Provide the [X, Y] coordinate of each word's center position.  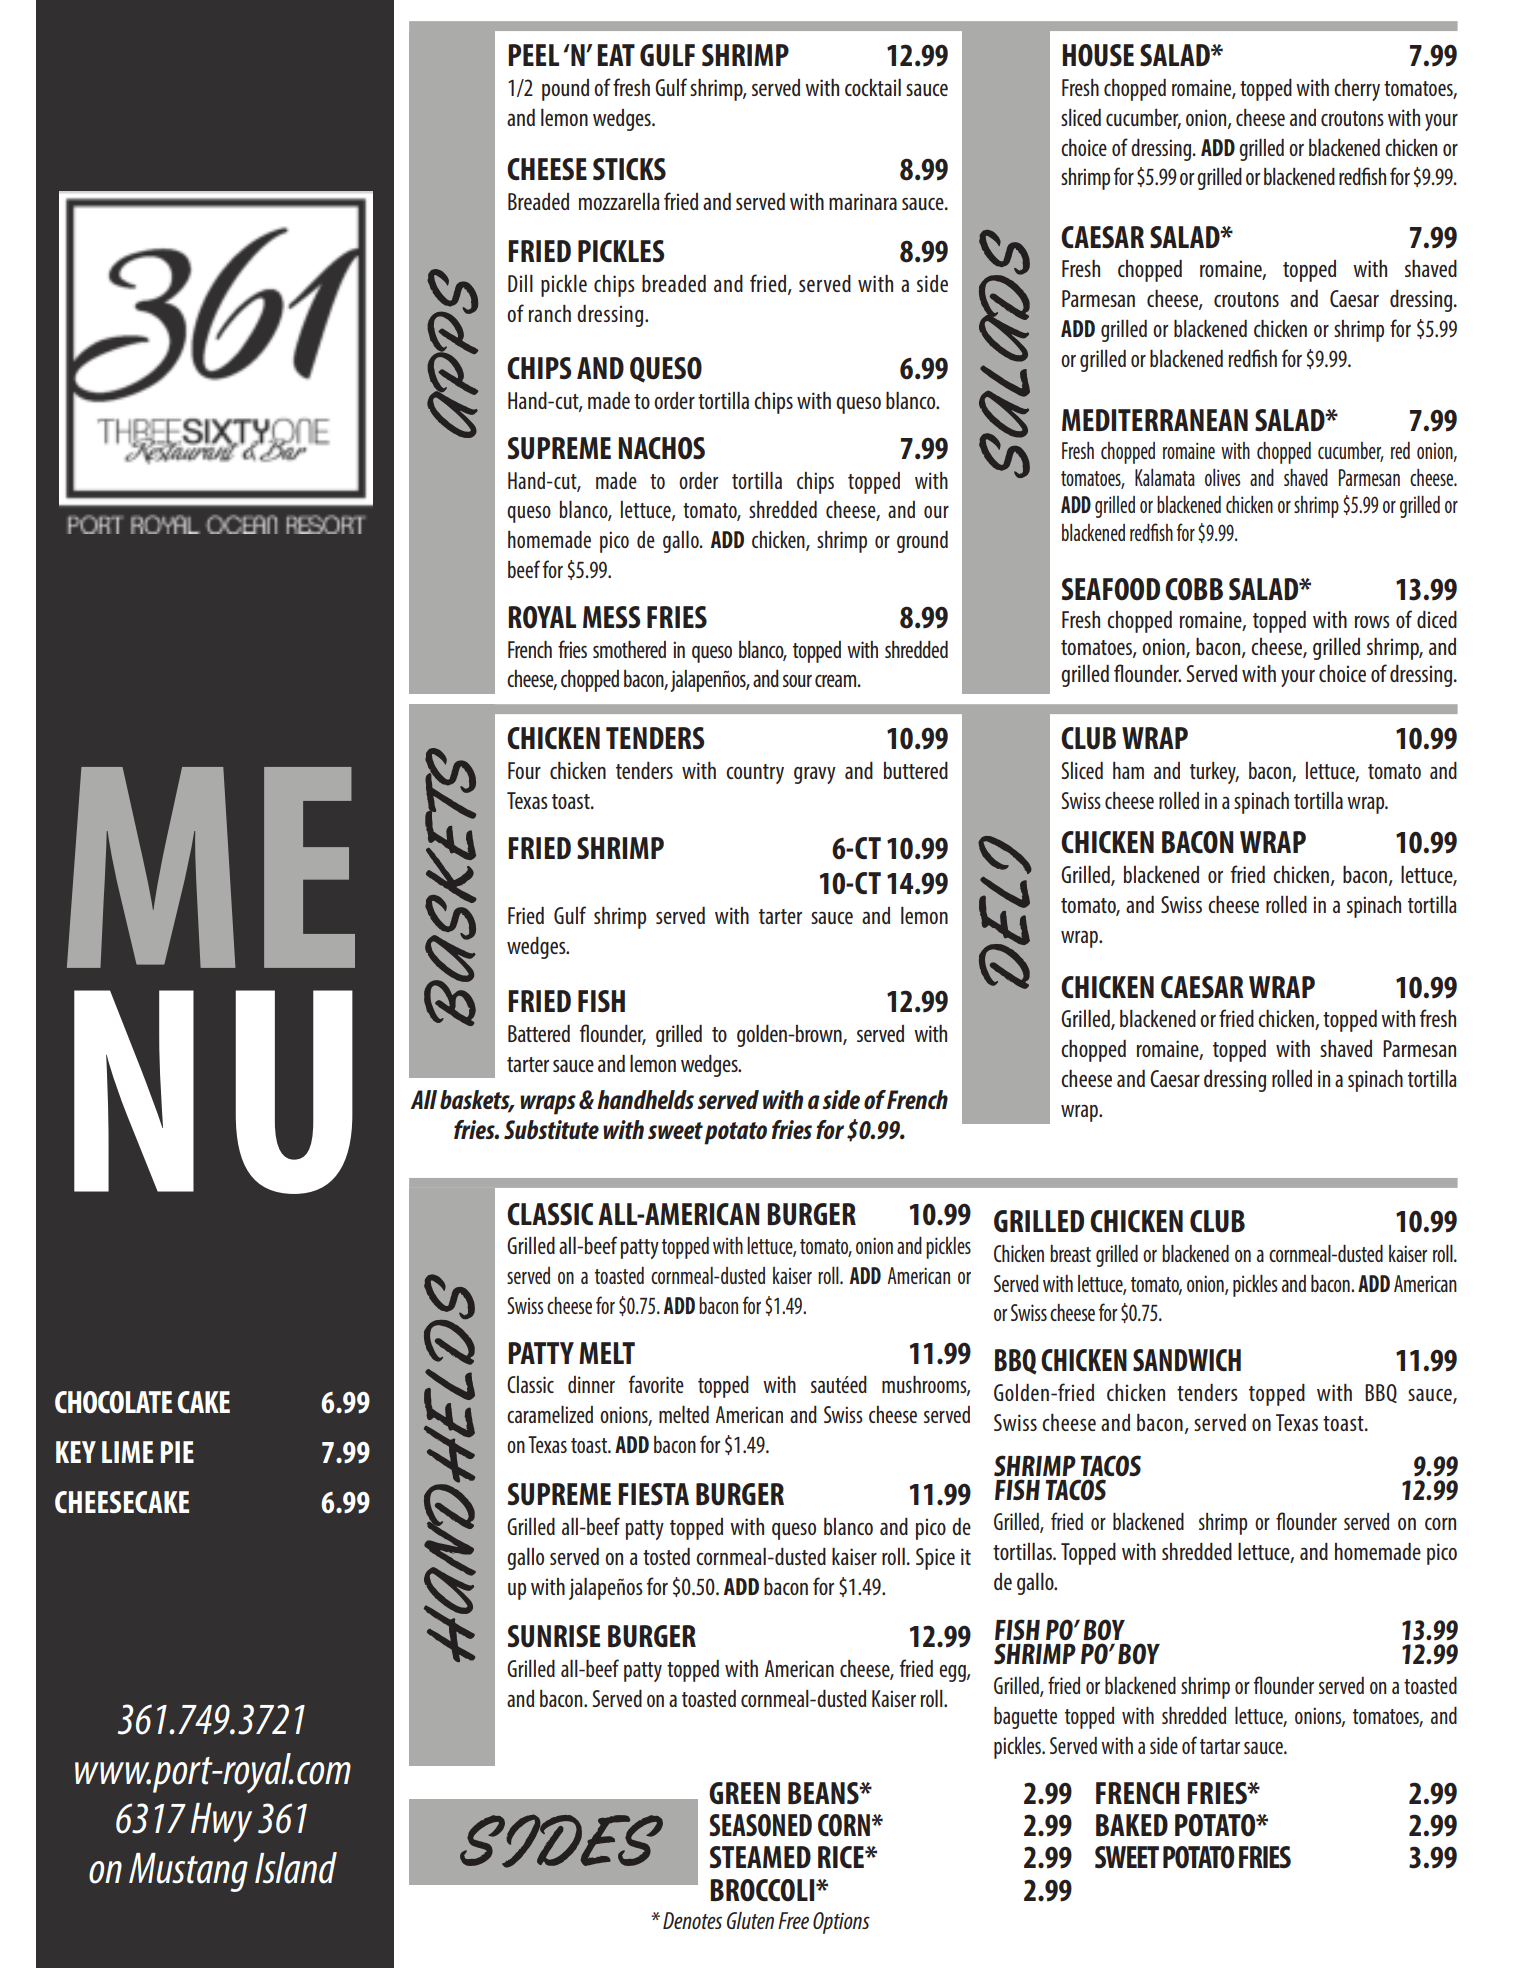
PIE [177, 1452]
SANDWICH [1187, 1360]
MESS [612, 617]
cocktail [873, 87]
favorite [656, 1384]
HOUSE [1098, 55]
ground [922, 542]
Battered [539, 1033]
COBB [1194, 589]
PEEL [533, 55]
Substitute [551, 1130]
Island [296, 1868]
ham [1128, 770]
